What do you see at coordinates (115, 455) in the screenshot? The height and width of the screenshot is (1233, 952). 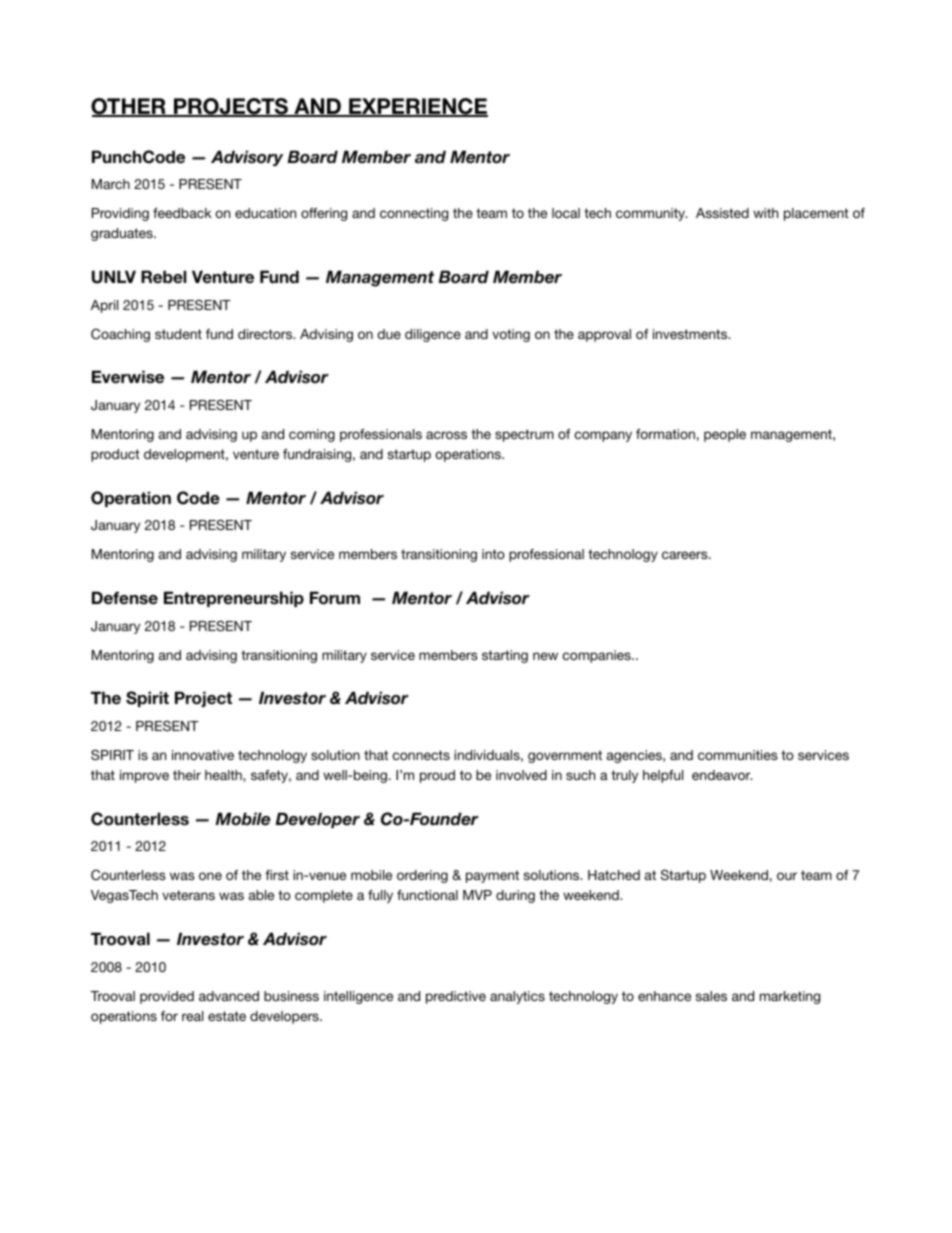 I see `product` at bounding box center [115, 455].
